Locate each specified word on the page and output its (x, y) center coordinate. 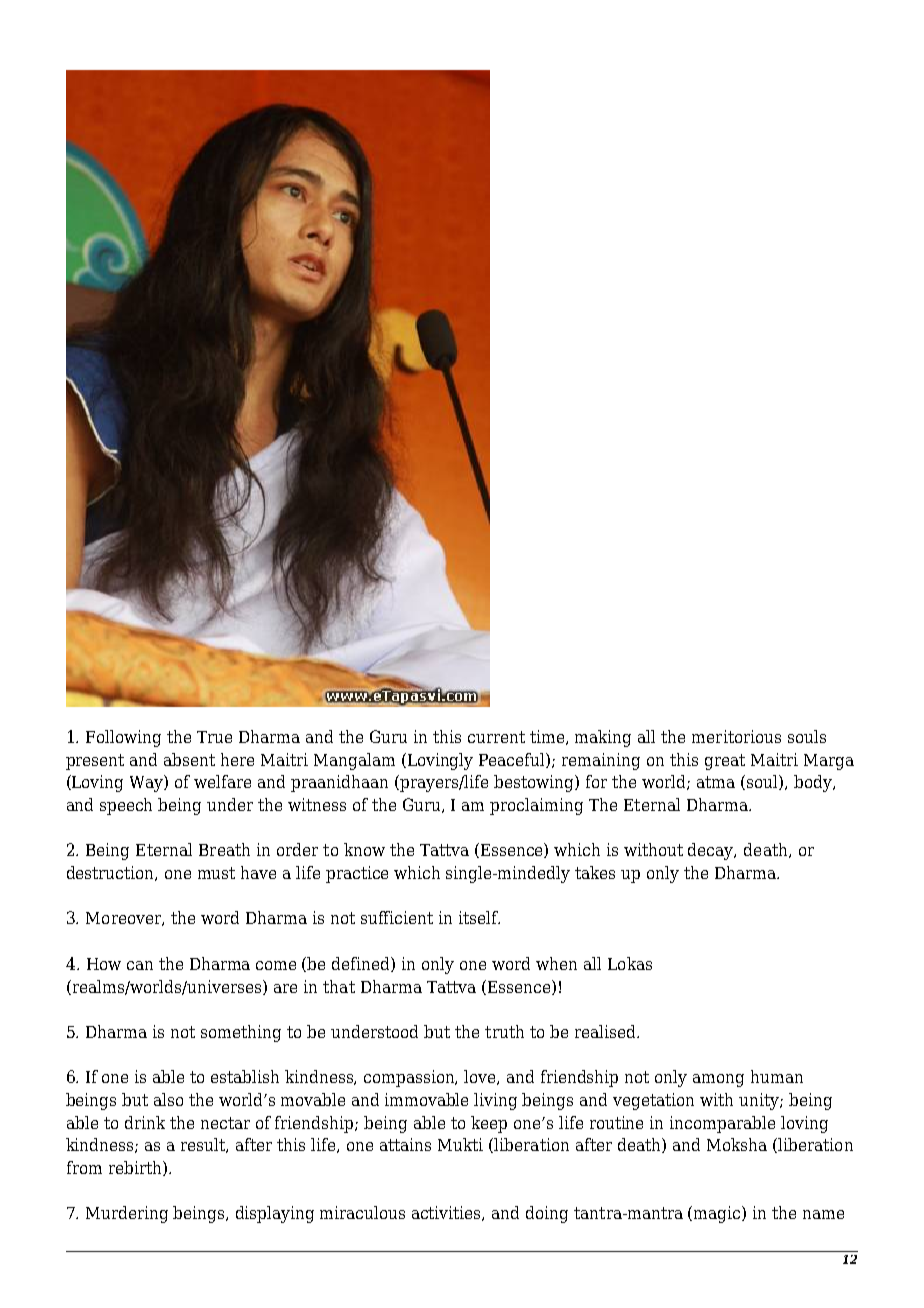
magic (718, 1214)
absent (189, 759)
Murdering (127, 1214)
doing (547, 1214)
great (725, 762)
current (496, 737)
